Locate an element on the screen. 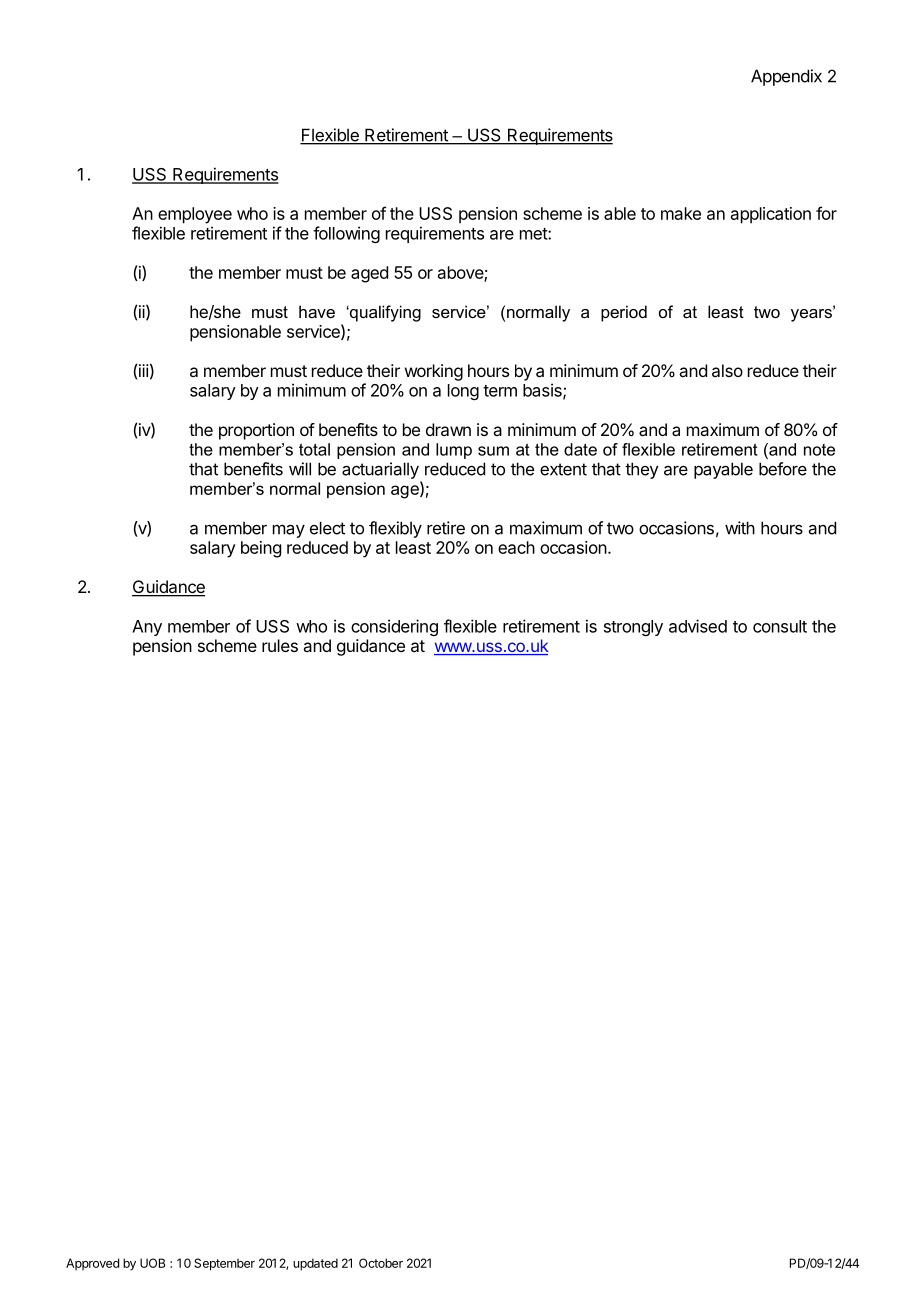 The width and height of the screenshot is (924, 1308). considering is located at coordinates (394, 627).
